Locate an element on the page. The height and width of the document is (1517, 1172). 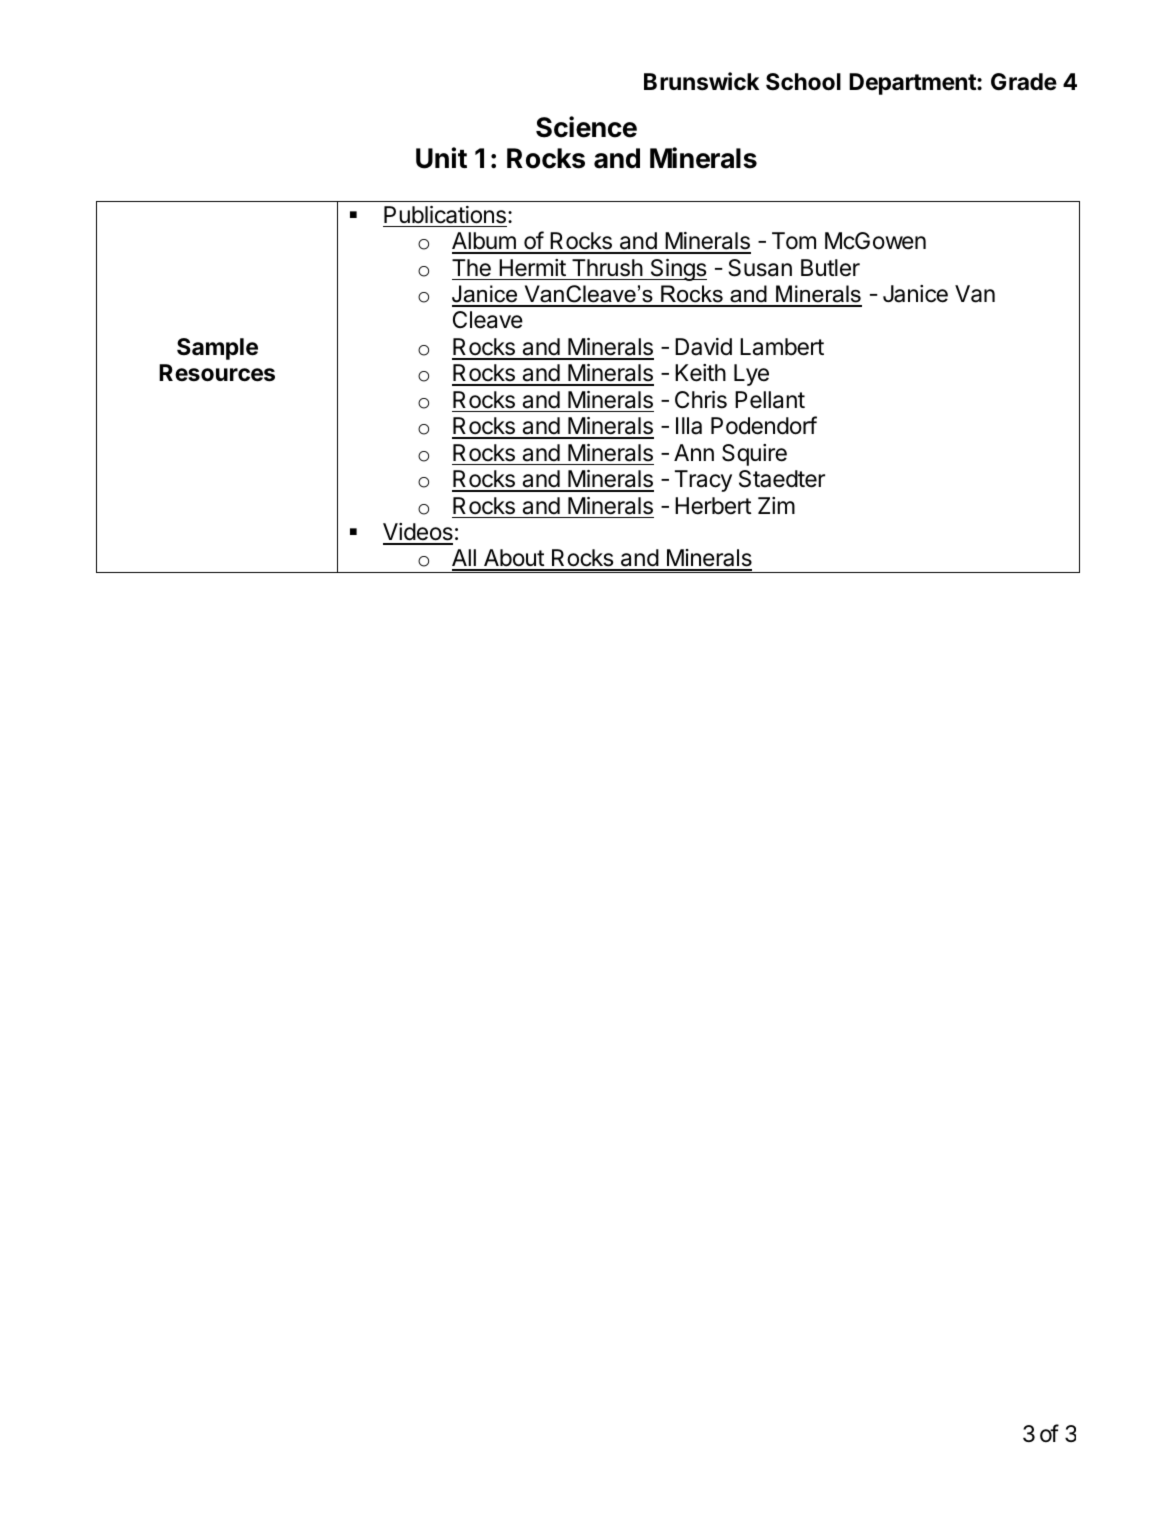
Lambert is located at coordinates (782, 347).
